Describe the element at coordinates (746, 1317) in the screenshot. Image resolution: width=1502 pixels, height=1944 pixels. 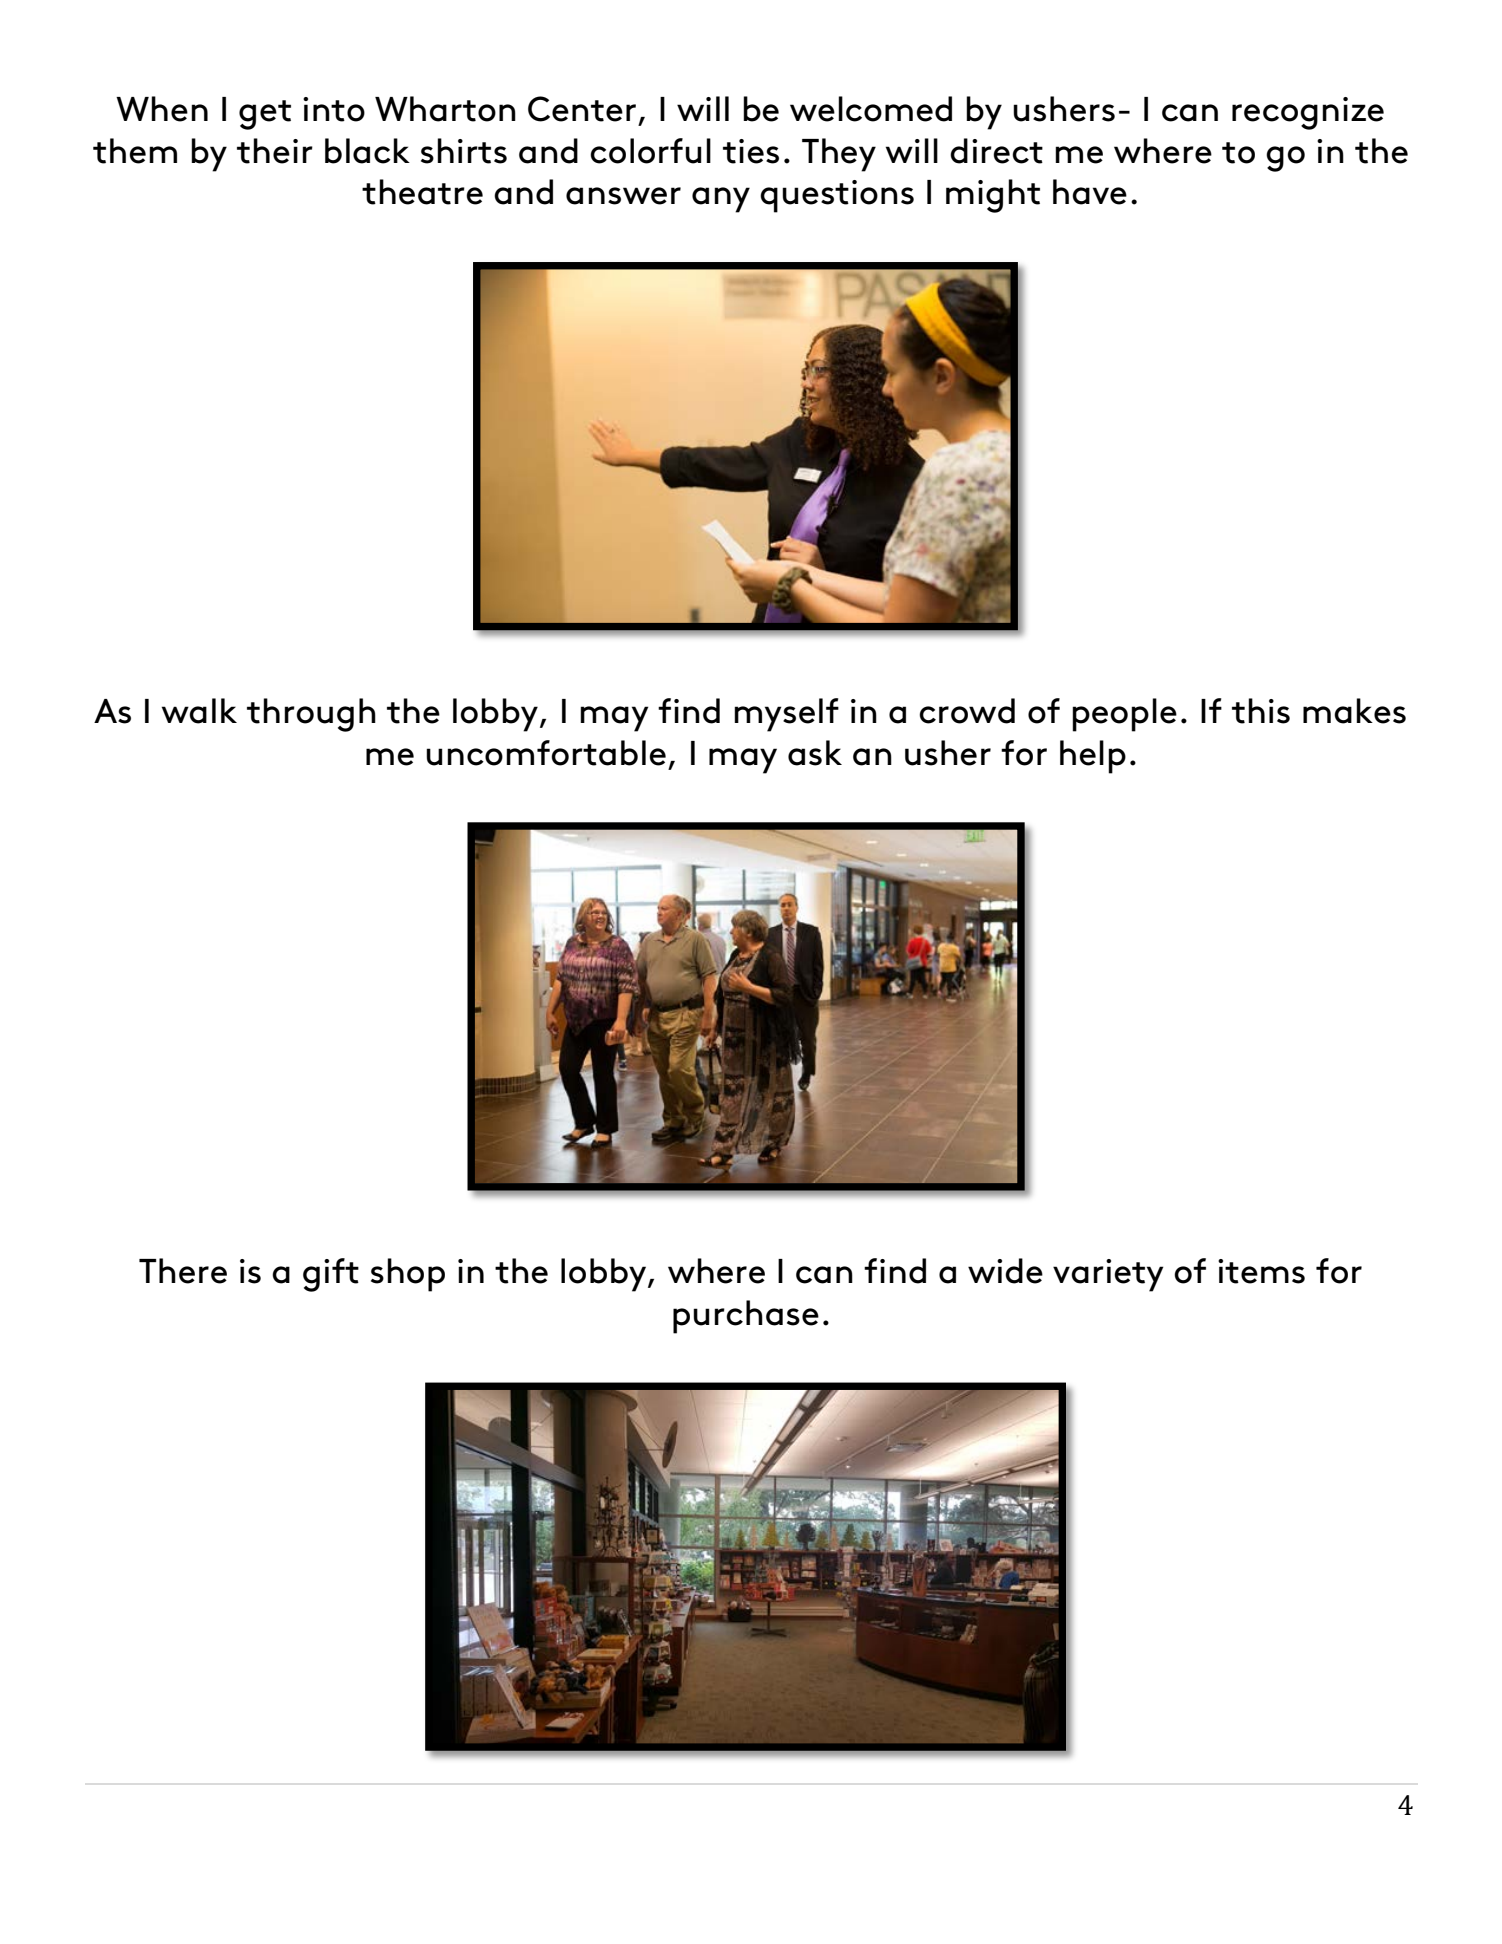
I see `purchase` at that location.
